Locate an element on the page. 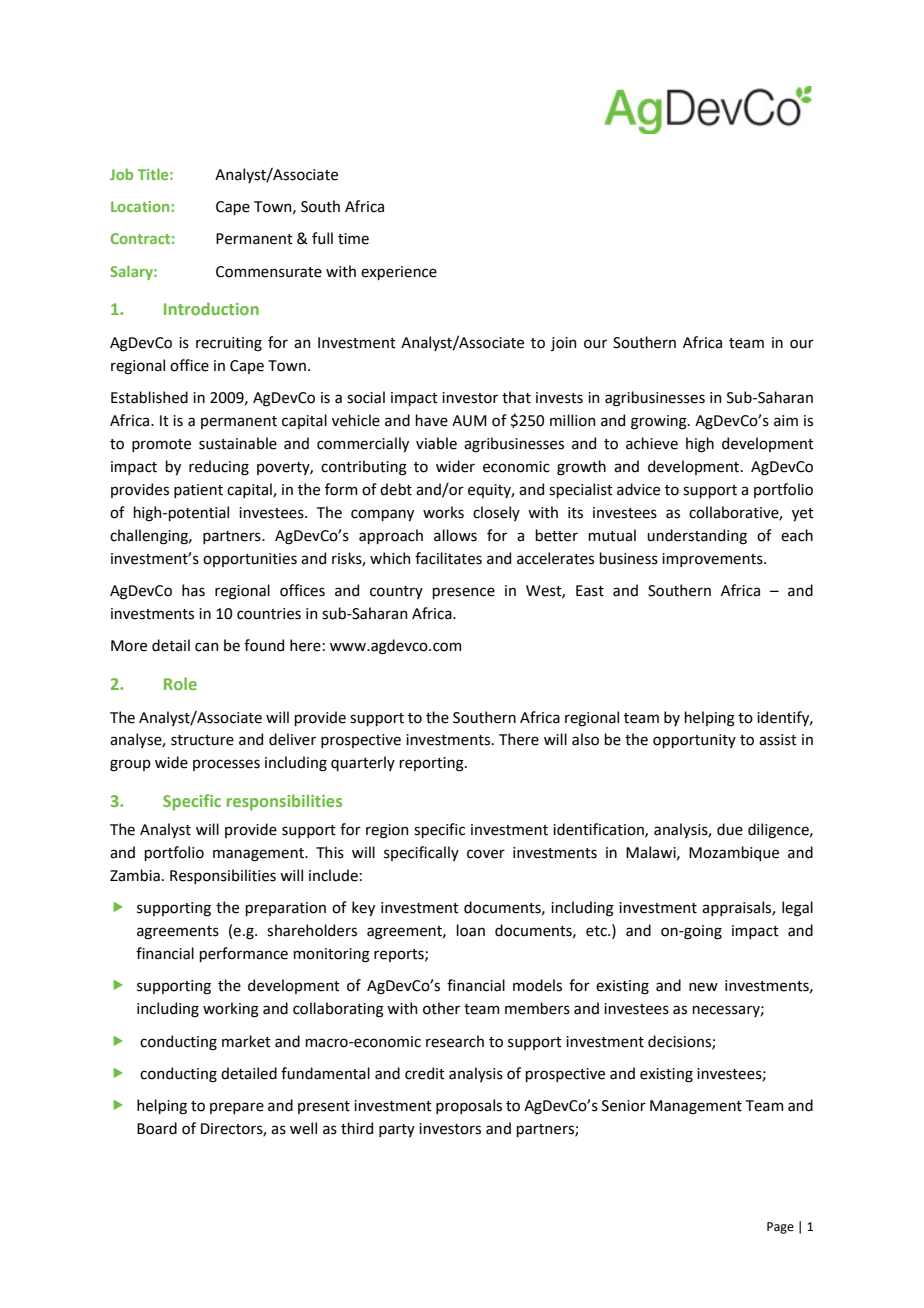 Image resolution: width=924 pixels, height=1308 pixels. experience is located at coordinates (399, 273).
